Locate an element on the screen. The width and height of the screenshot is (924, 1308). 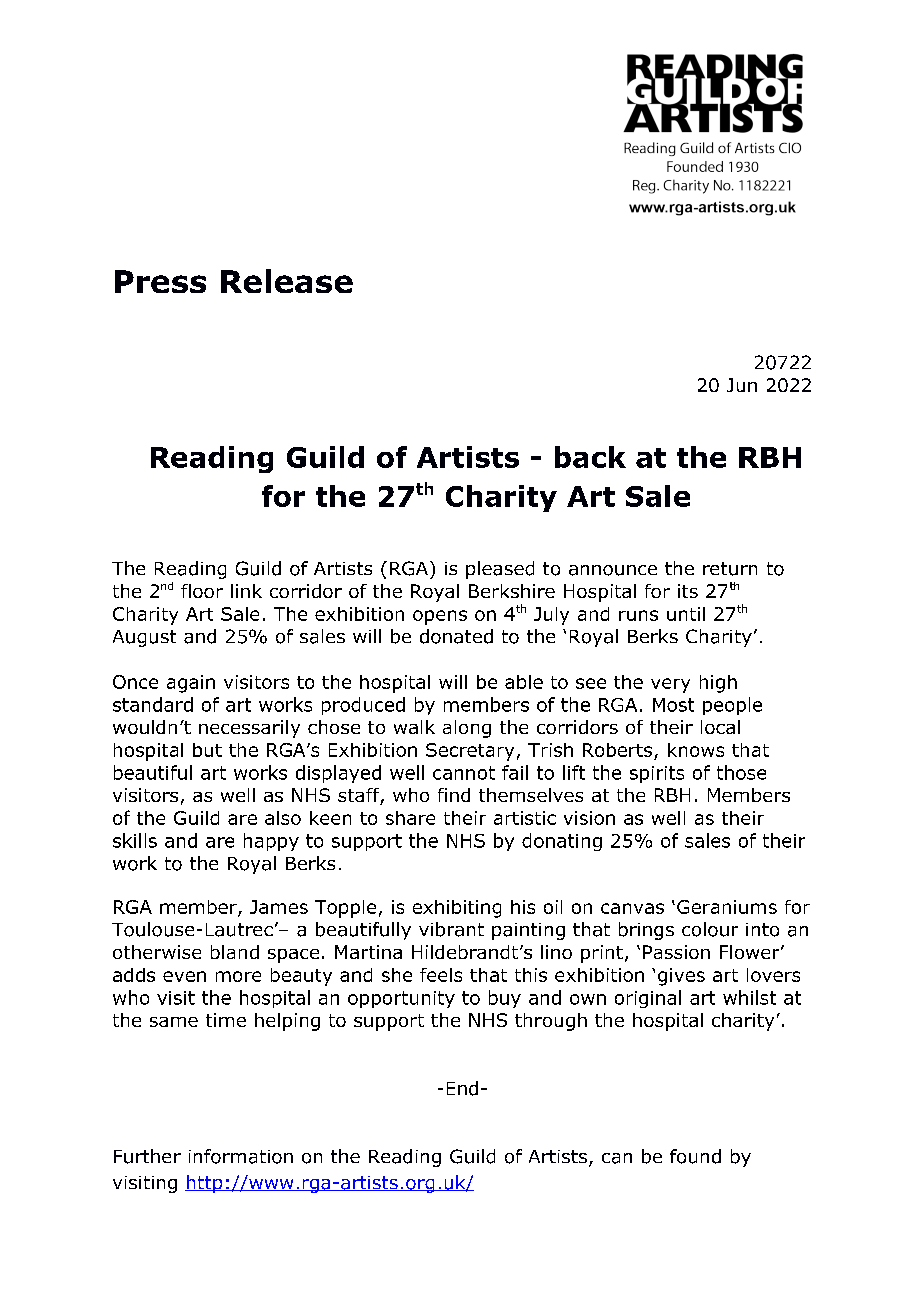
Jun is located at coordinates (742, 385).
